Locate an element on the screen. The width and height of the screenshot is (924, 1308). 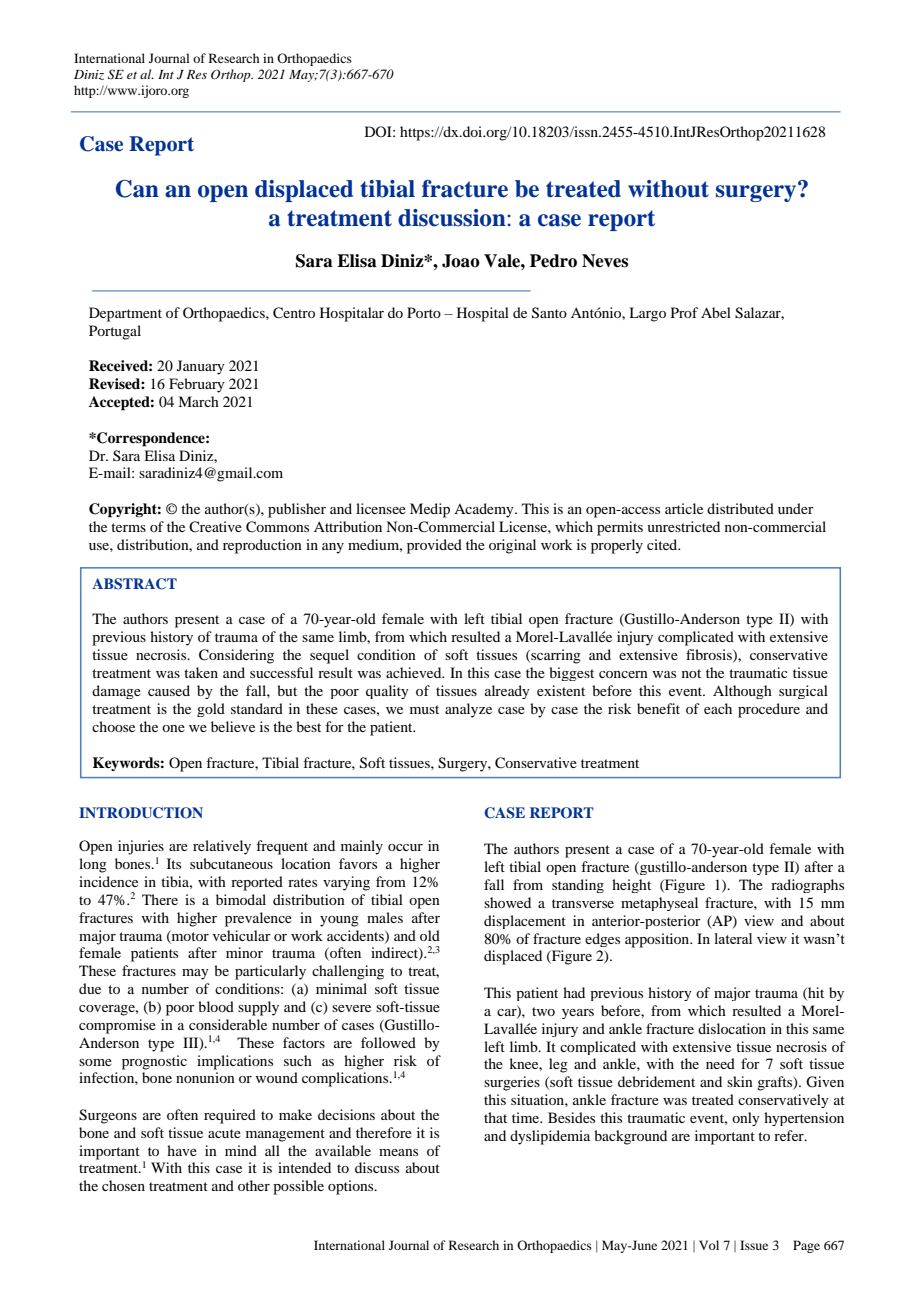
Vol is located at coordinates (709, 1245).
